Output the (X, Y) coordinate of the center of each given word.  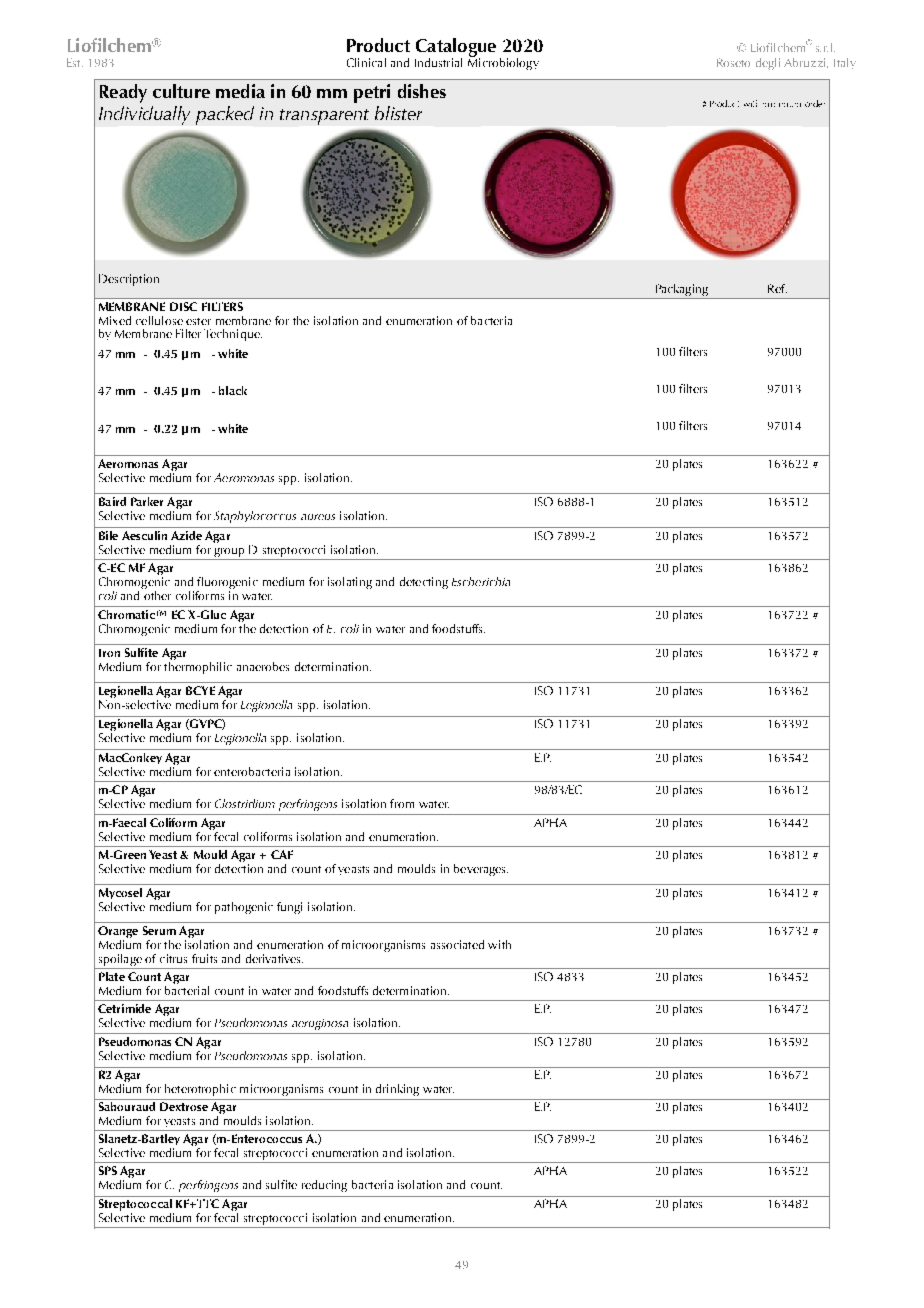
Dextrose (184, 1106)
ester (198, 321)
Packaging (682, 290)
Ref (777, 288)
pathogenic (244, 908)
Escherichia (481, 581)
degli (768, 64)
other (156, 594)
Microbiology (503, 63)
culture (181, 91)
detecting (424, 583)
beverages (481, 870)
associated (457, 944)
